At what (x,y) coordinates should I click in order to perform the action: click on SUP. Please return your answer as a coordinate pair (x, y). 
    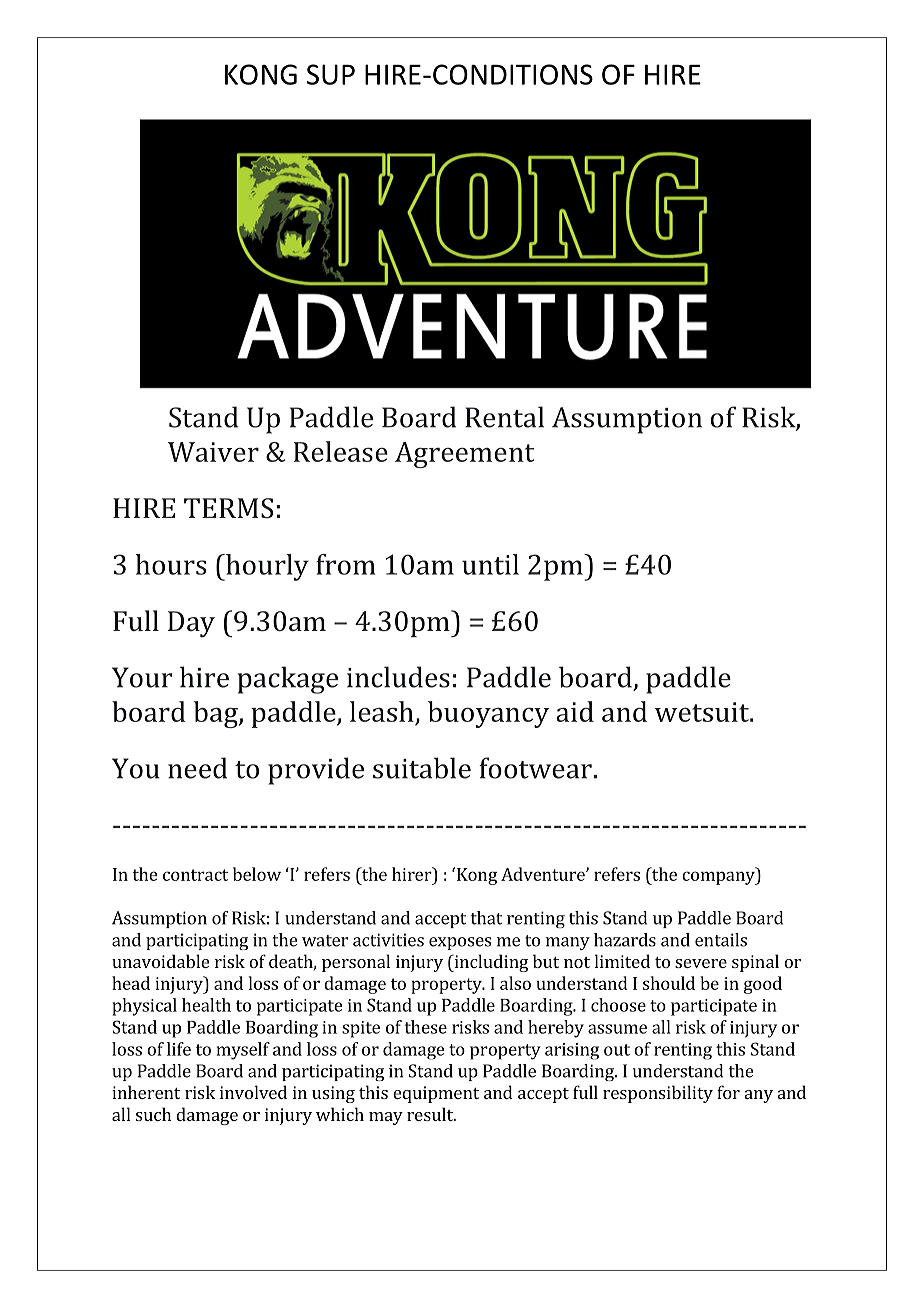
    Looking at the image, I should click on (331, 74).
